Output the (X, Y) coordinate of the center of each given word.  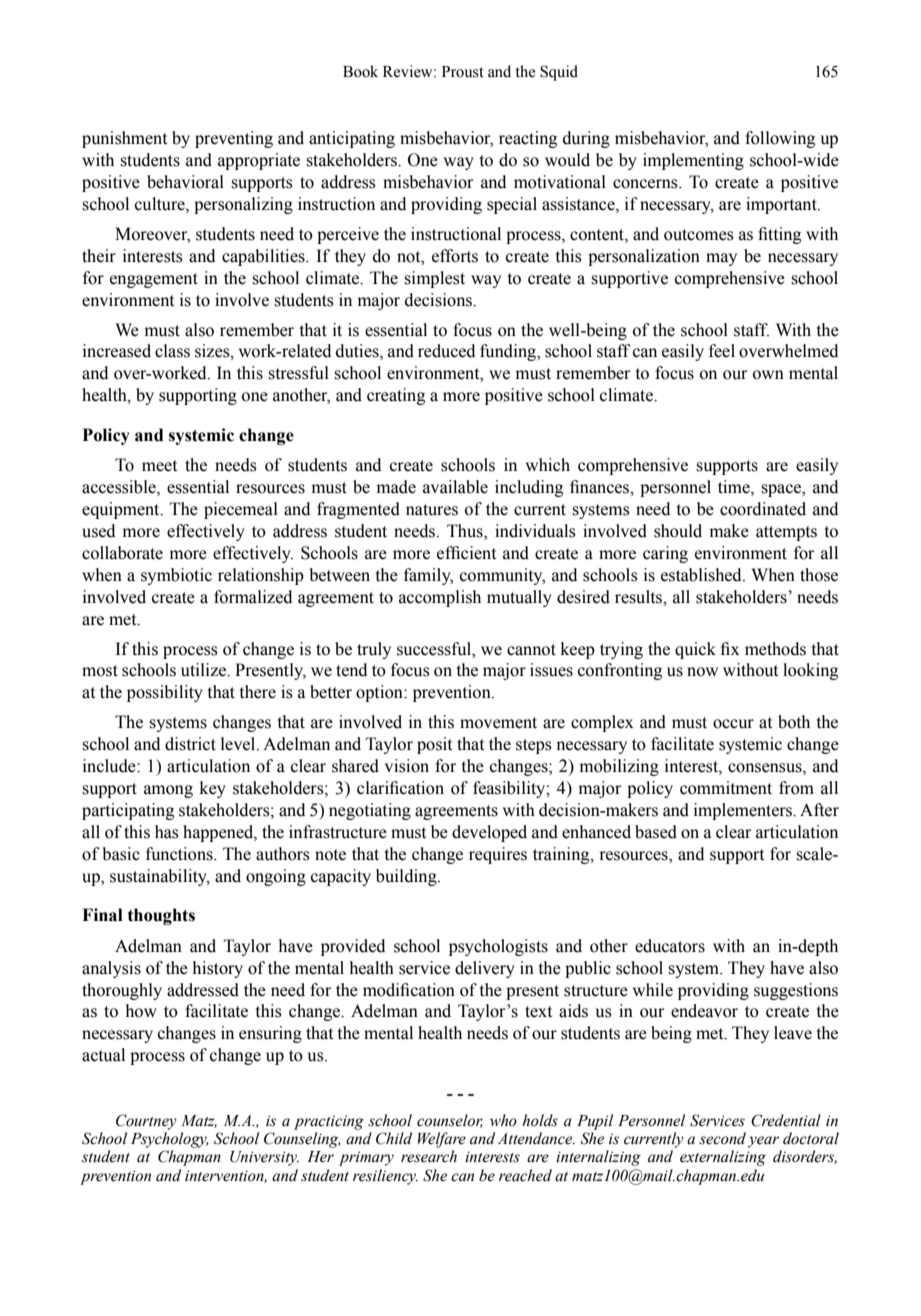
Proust (463, 72)
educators (670, 946)
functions (180, 854)
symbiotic (176, 576)
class (172, 351)
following (780, 139)
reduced (446, 351)
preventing (234, 139)
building (407, 877)
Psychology (170, 1140)
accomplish (440, 598)
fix (730, 648)
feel (722, 351)
